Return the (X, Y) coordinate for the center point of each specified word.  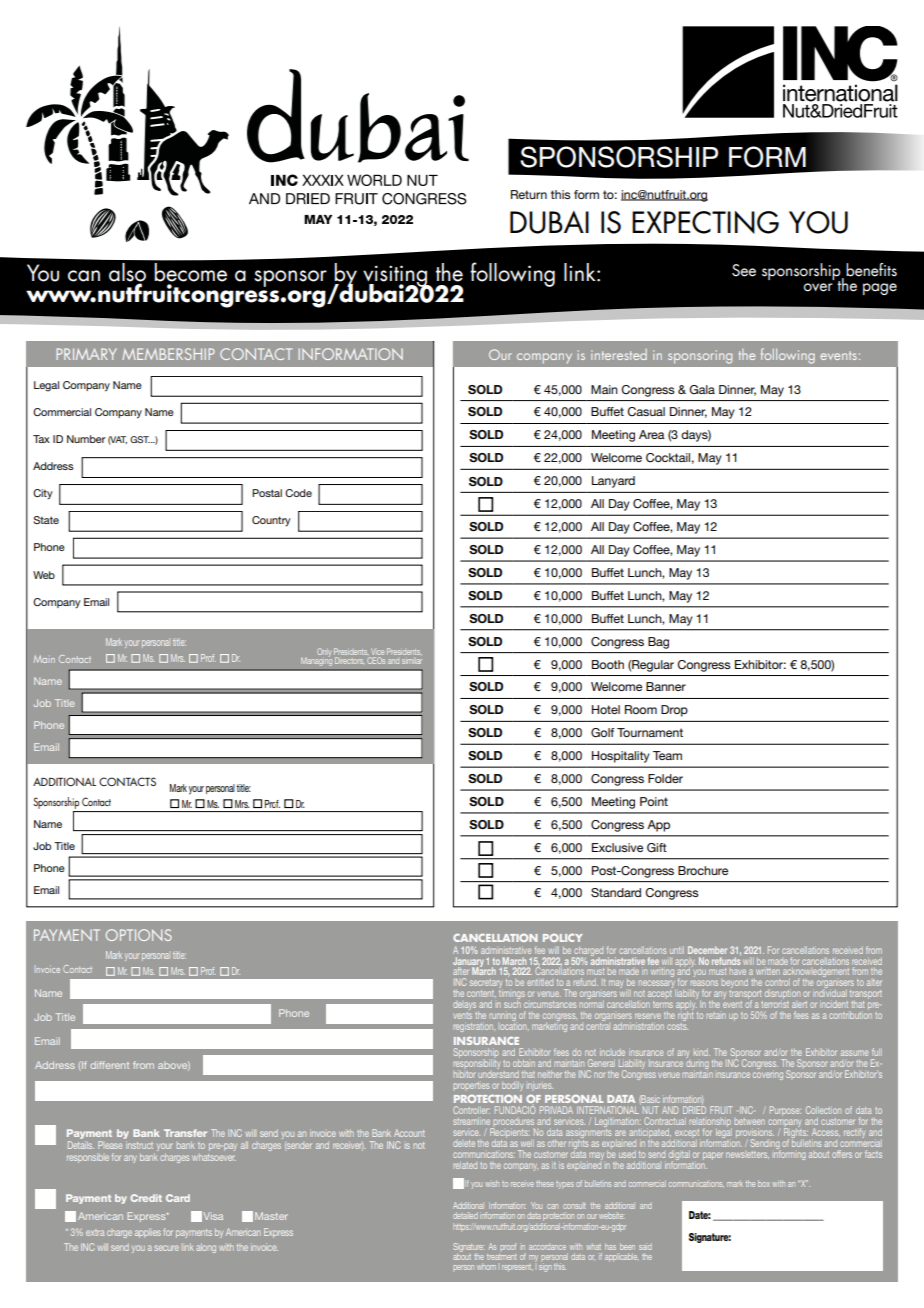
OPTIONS (139, 935)
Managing (316, 660)
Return (529, 194)
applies (148, 1233)
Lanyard (613, 482)
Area (652, 434)
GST (140, 439)
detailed (465, 1215)
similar (412, 661)
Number (86, 439)
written (768, 971)
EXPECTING (705, 222)
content (481, 993)
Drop (674, 711)
